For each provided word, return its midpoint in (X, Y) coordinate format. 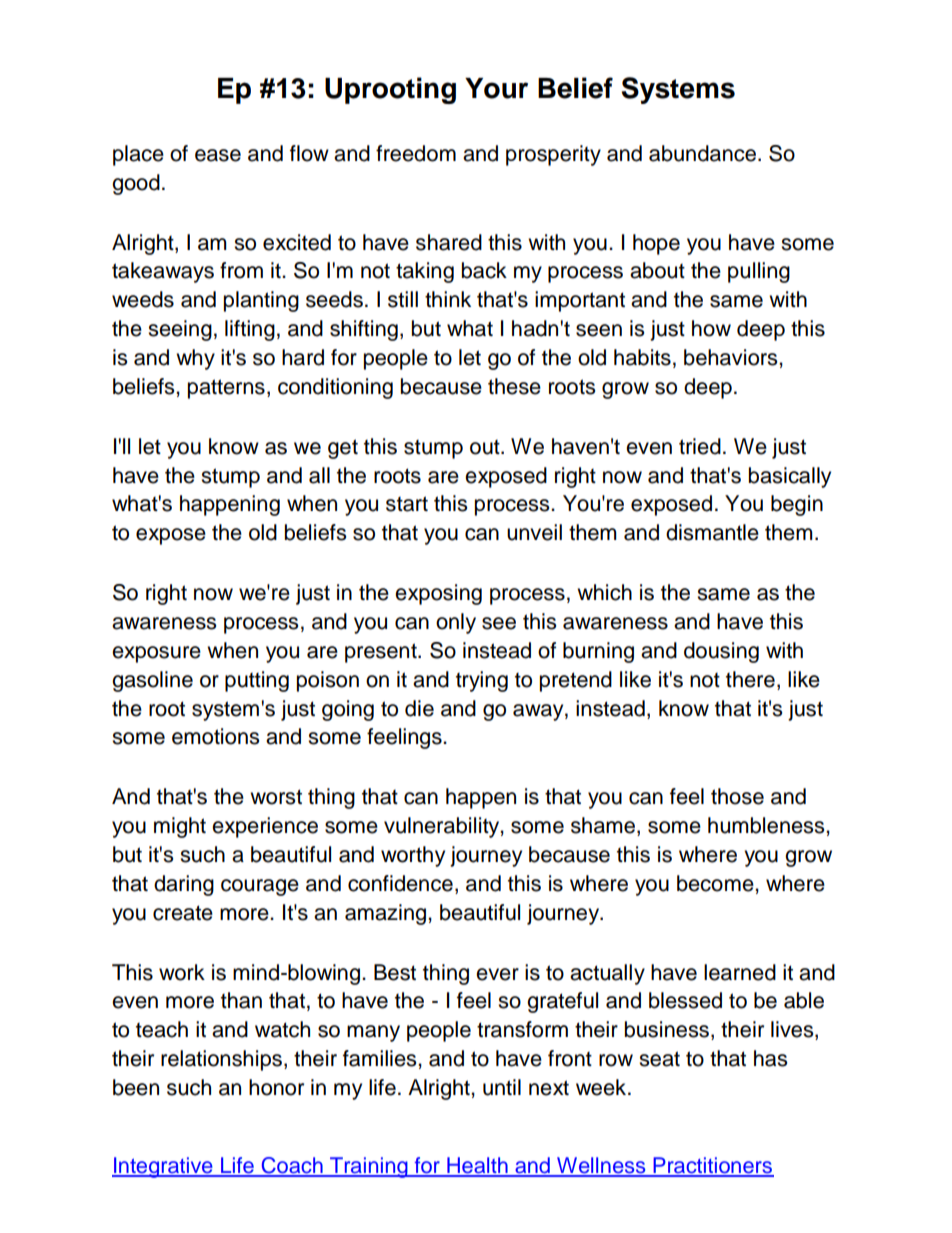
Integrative (163, 1167)
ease (218, 155)
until (502, 1087)
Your (496, 88)
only (456, 623)
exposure (156, 654)
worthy (413, 856)
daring (184, 885)
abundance (702, 153)
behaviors (732, 357)
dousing (721, 652)
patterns (226, 389)
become (716, 883)
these (514, 386)
